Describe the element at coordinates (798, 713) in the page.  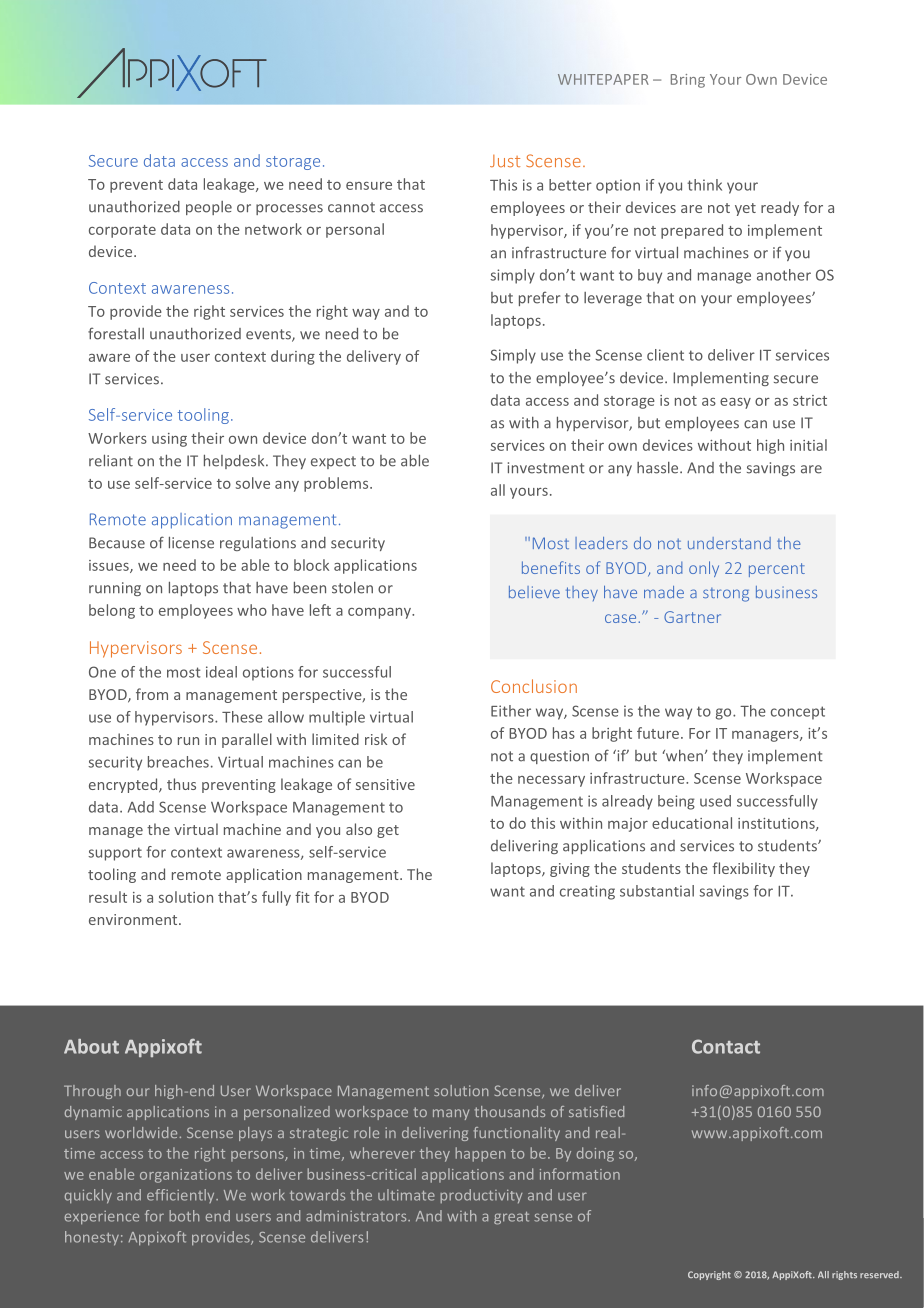
I see `concept` at that location.
